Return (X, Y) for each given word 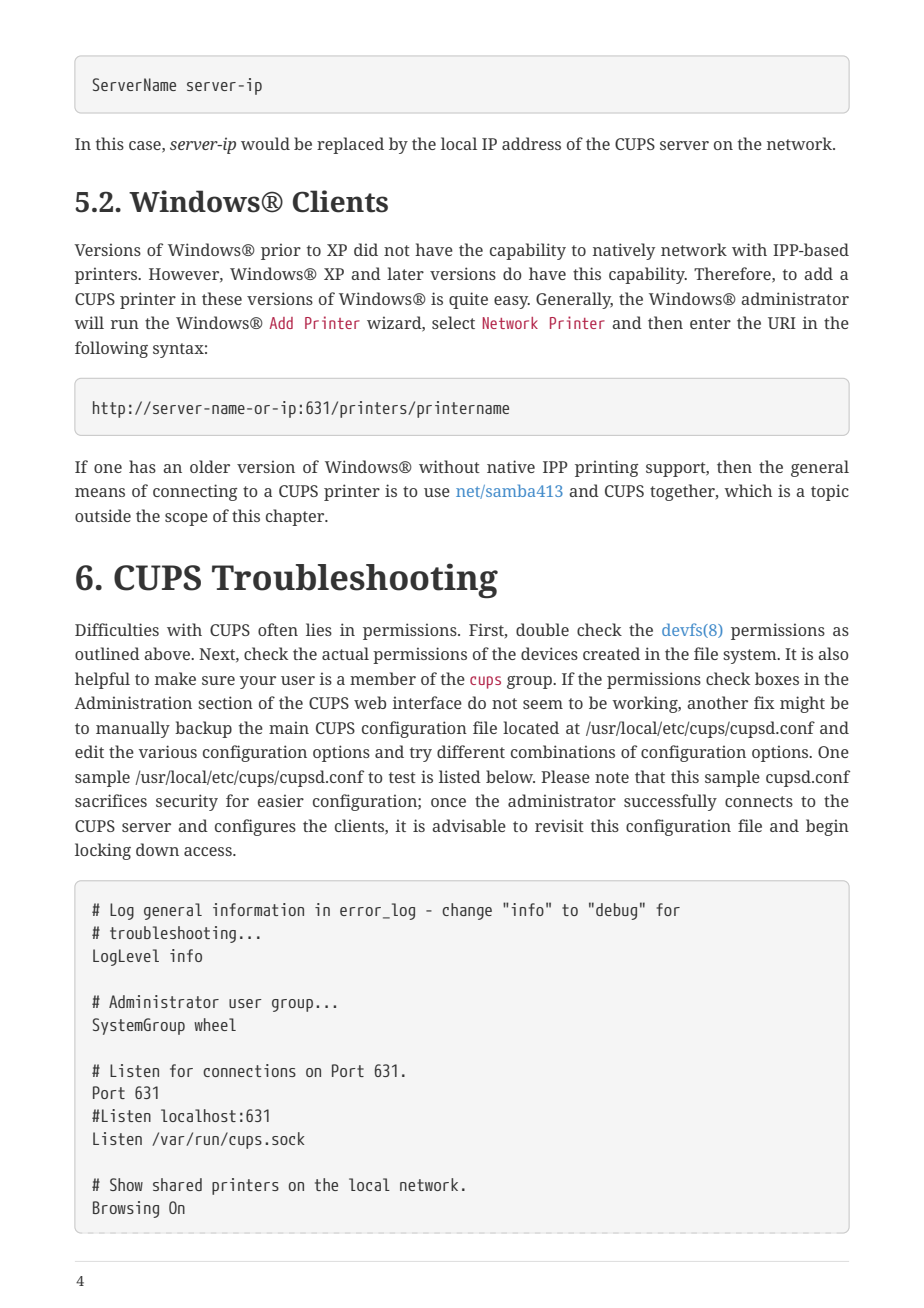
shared (177, 1184)
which (748, 490)
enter (710, 323)
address (531, 143)
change (467, 911)
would (265, 143)
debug (616, 911)
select (453, 322)
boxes (777, 678)
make (175, 678)
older (210, 466)
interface (427, 702)
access (209, 851)
